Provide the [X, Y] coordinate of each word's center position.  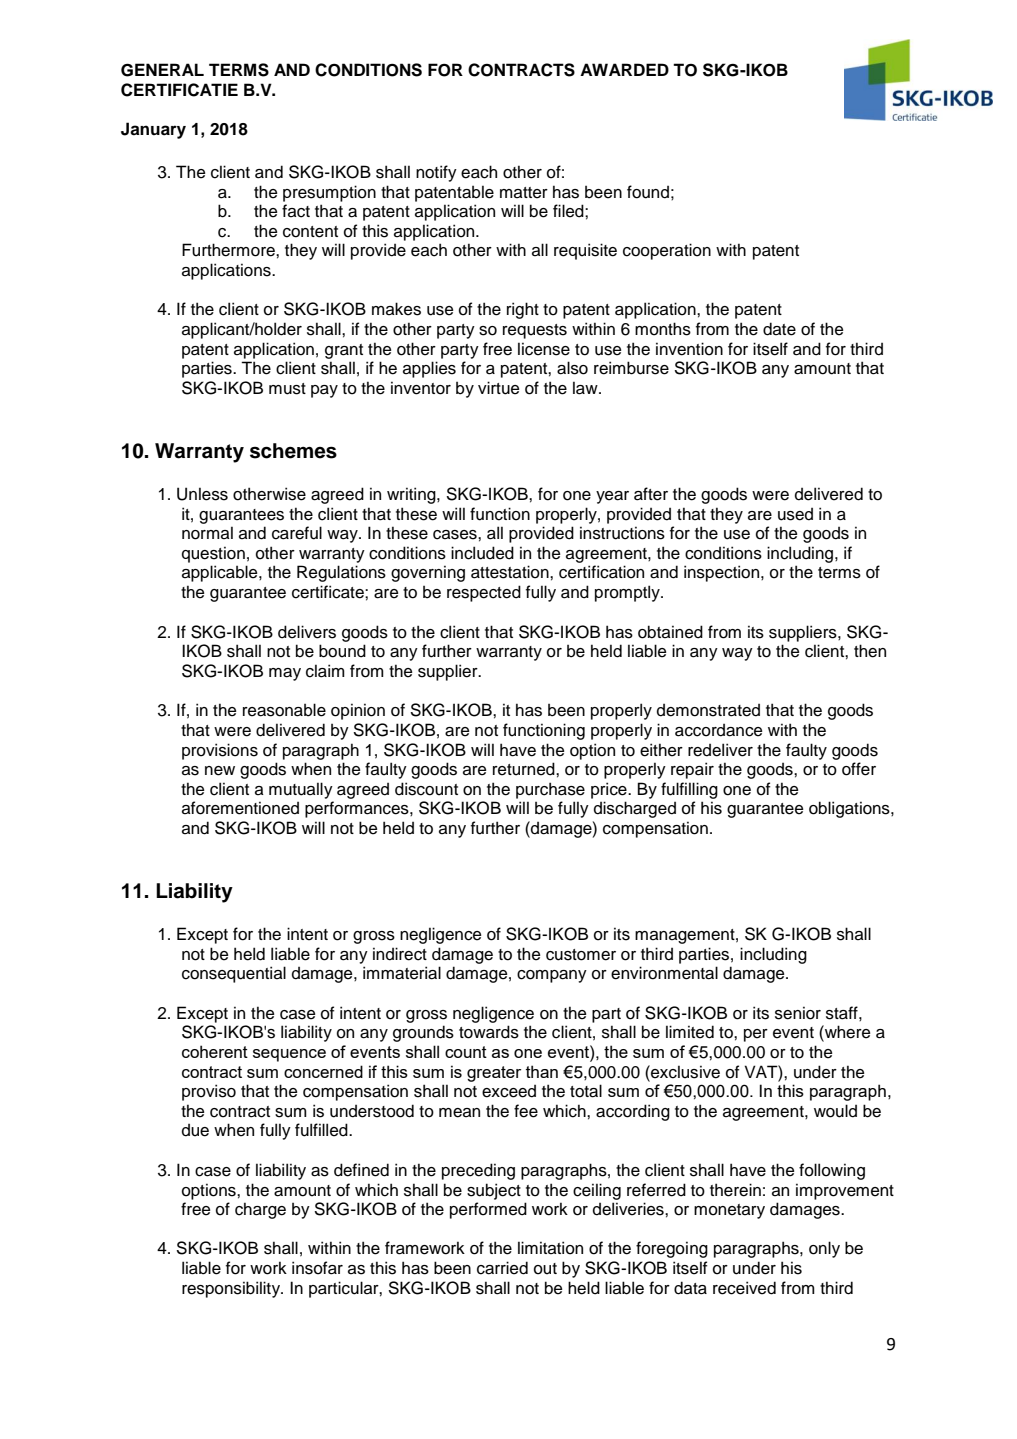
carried [502, 1268]
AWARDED [624, 69]
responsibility [232, 1289]
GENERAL [162, 70]
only [824, 1249]
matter [524, 193]
